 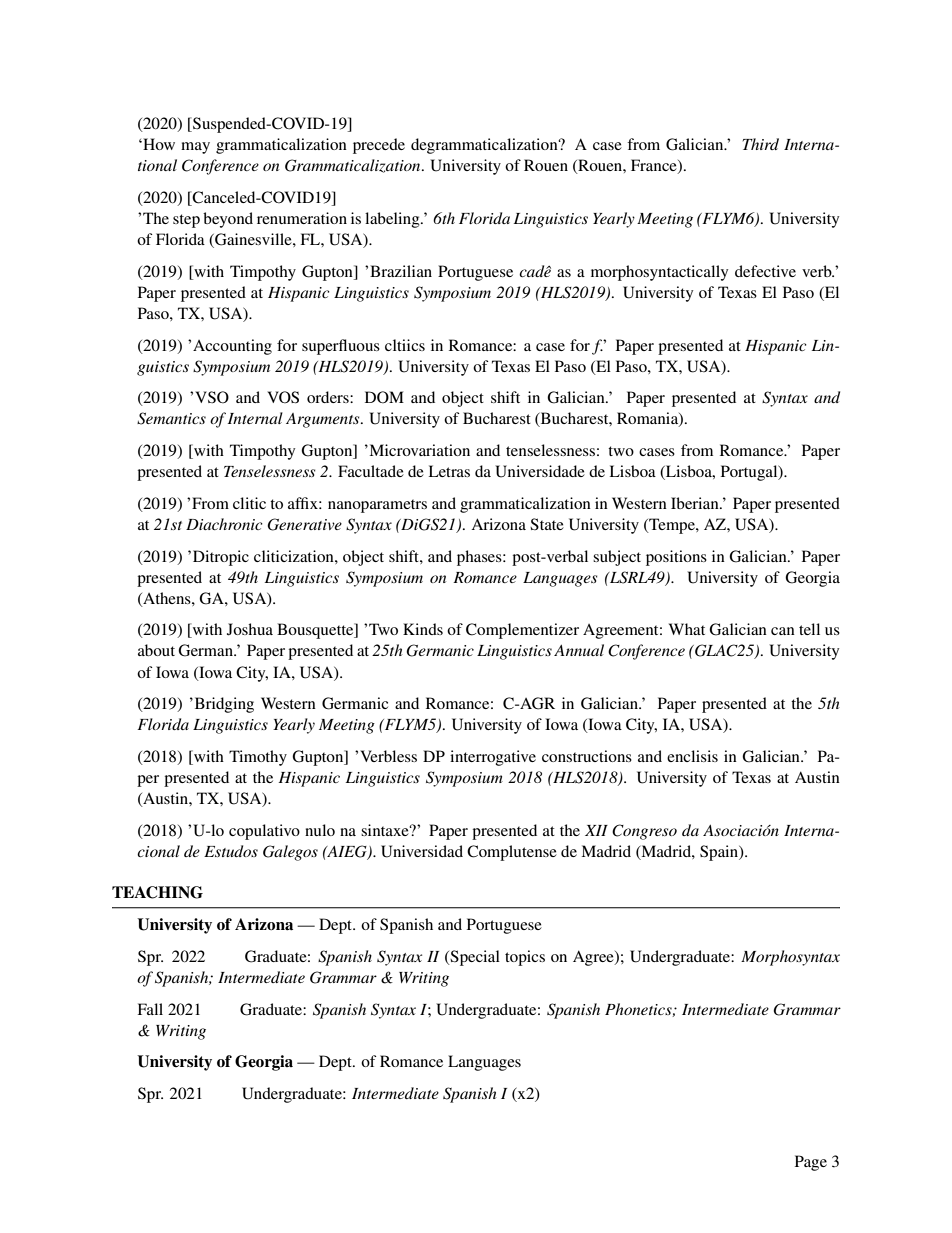 I want to click on defective, so click(x=765, y=271).
